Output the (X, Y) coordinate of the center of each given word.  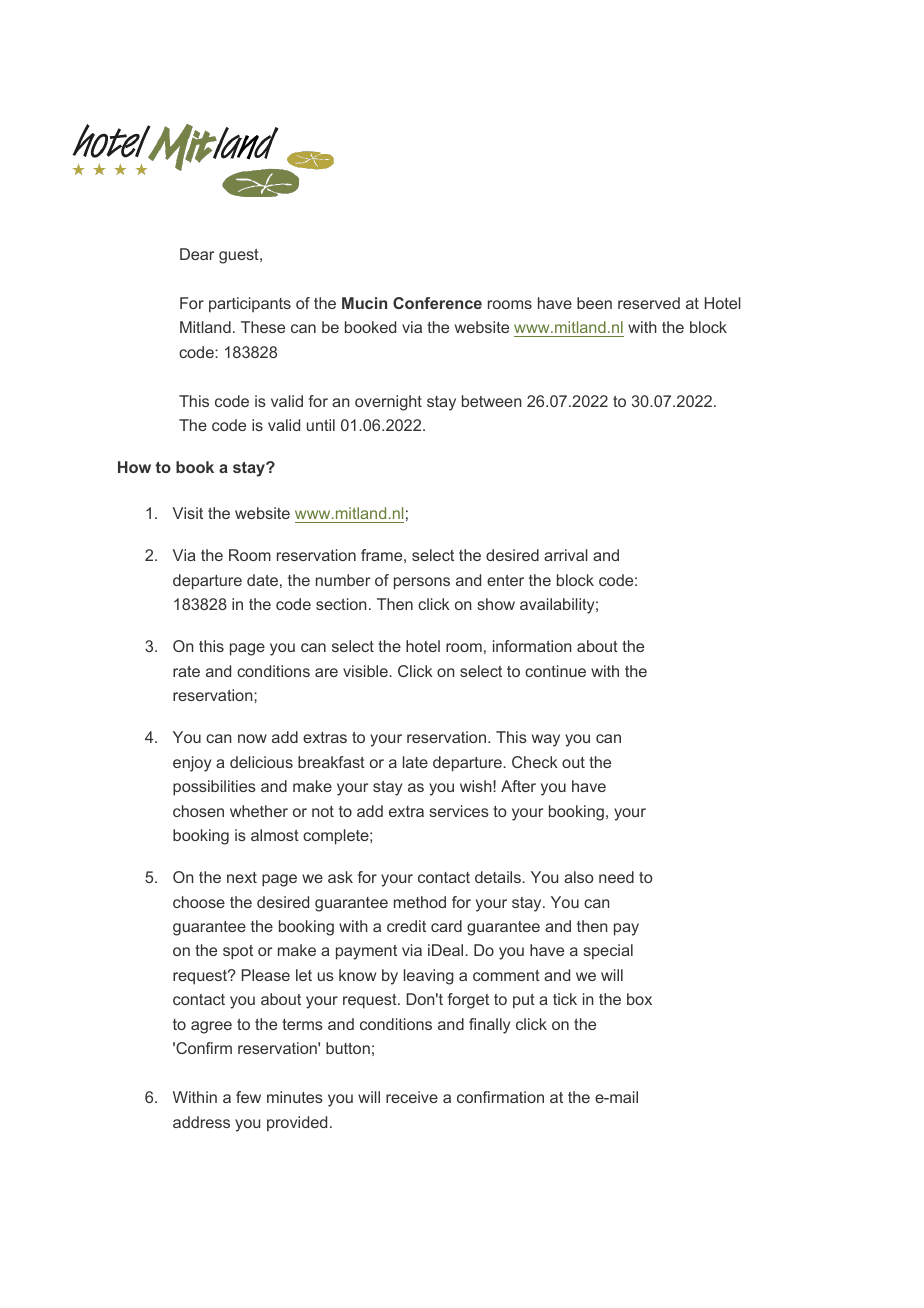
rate (186, 671)
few (248, 1097)
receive (412, 1097)
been (594, 303)
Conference (437, 303)
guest (240, 256)
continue (555, 671)
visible (366, 671)
